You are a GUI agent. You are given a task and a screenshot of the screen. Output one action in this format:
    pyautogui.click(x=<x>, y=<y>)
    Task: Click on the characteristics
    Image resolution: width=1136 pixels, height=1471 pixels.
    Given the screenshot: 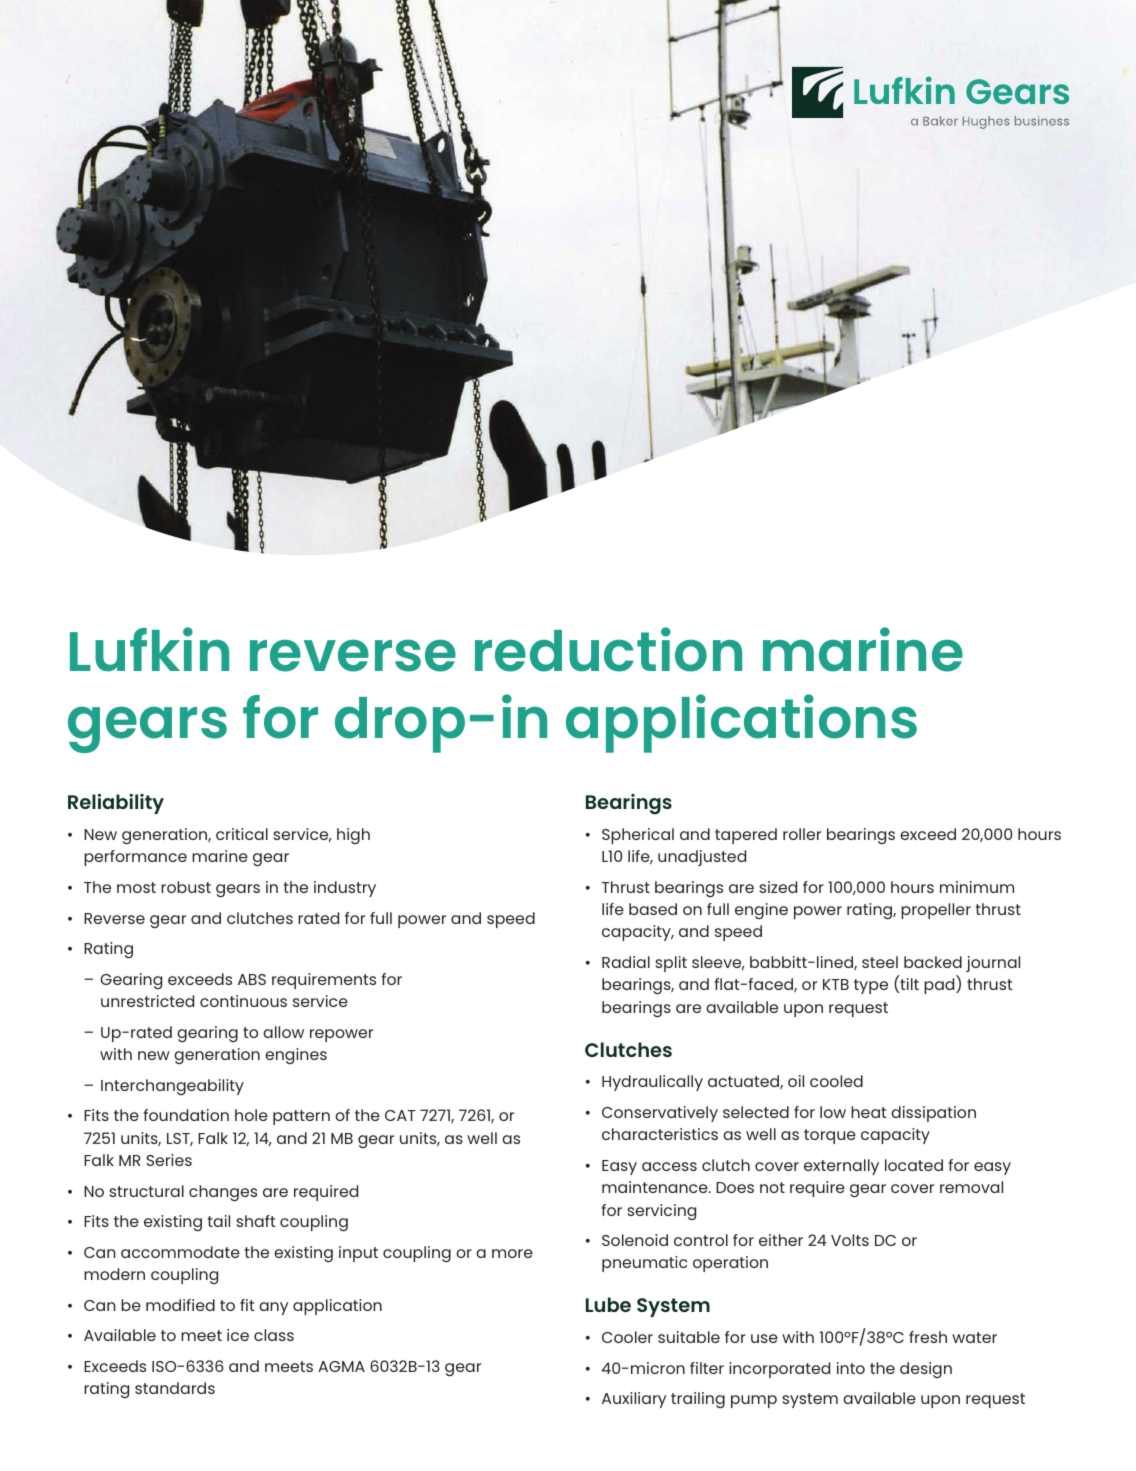 What is the action you would take?
    pyautogui.click(x=660, y=1134)
